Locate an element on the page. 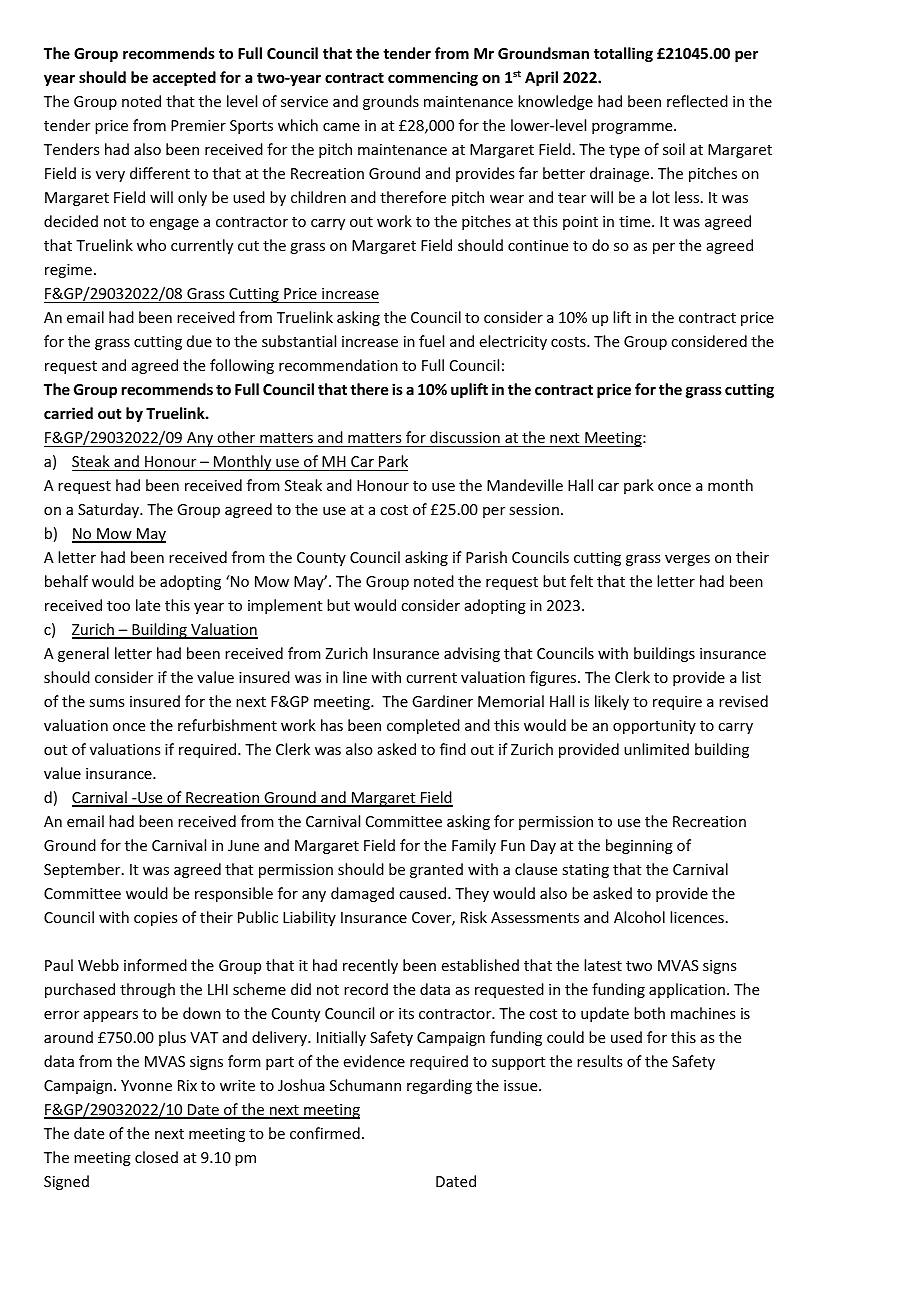  carried is located at coordinates (68, 413).
